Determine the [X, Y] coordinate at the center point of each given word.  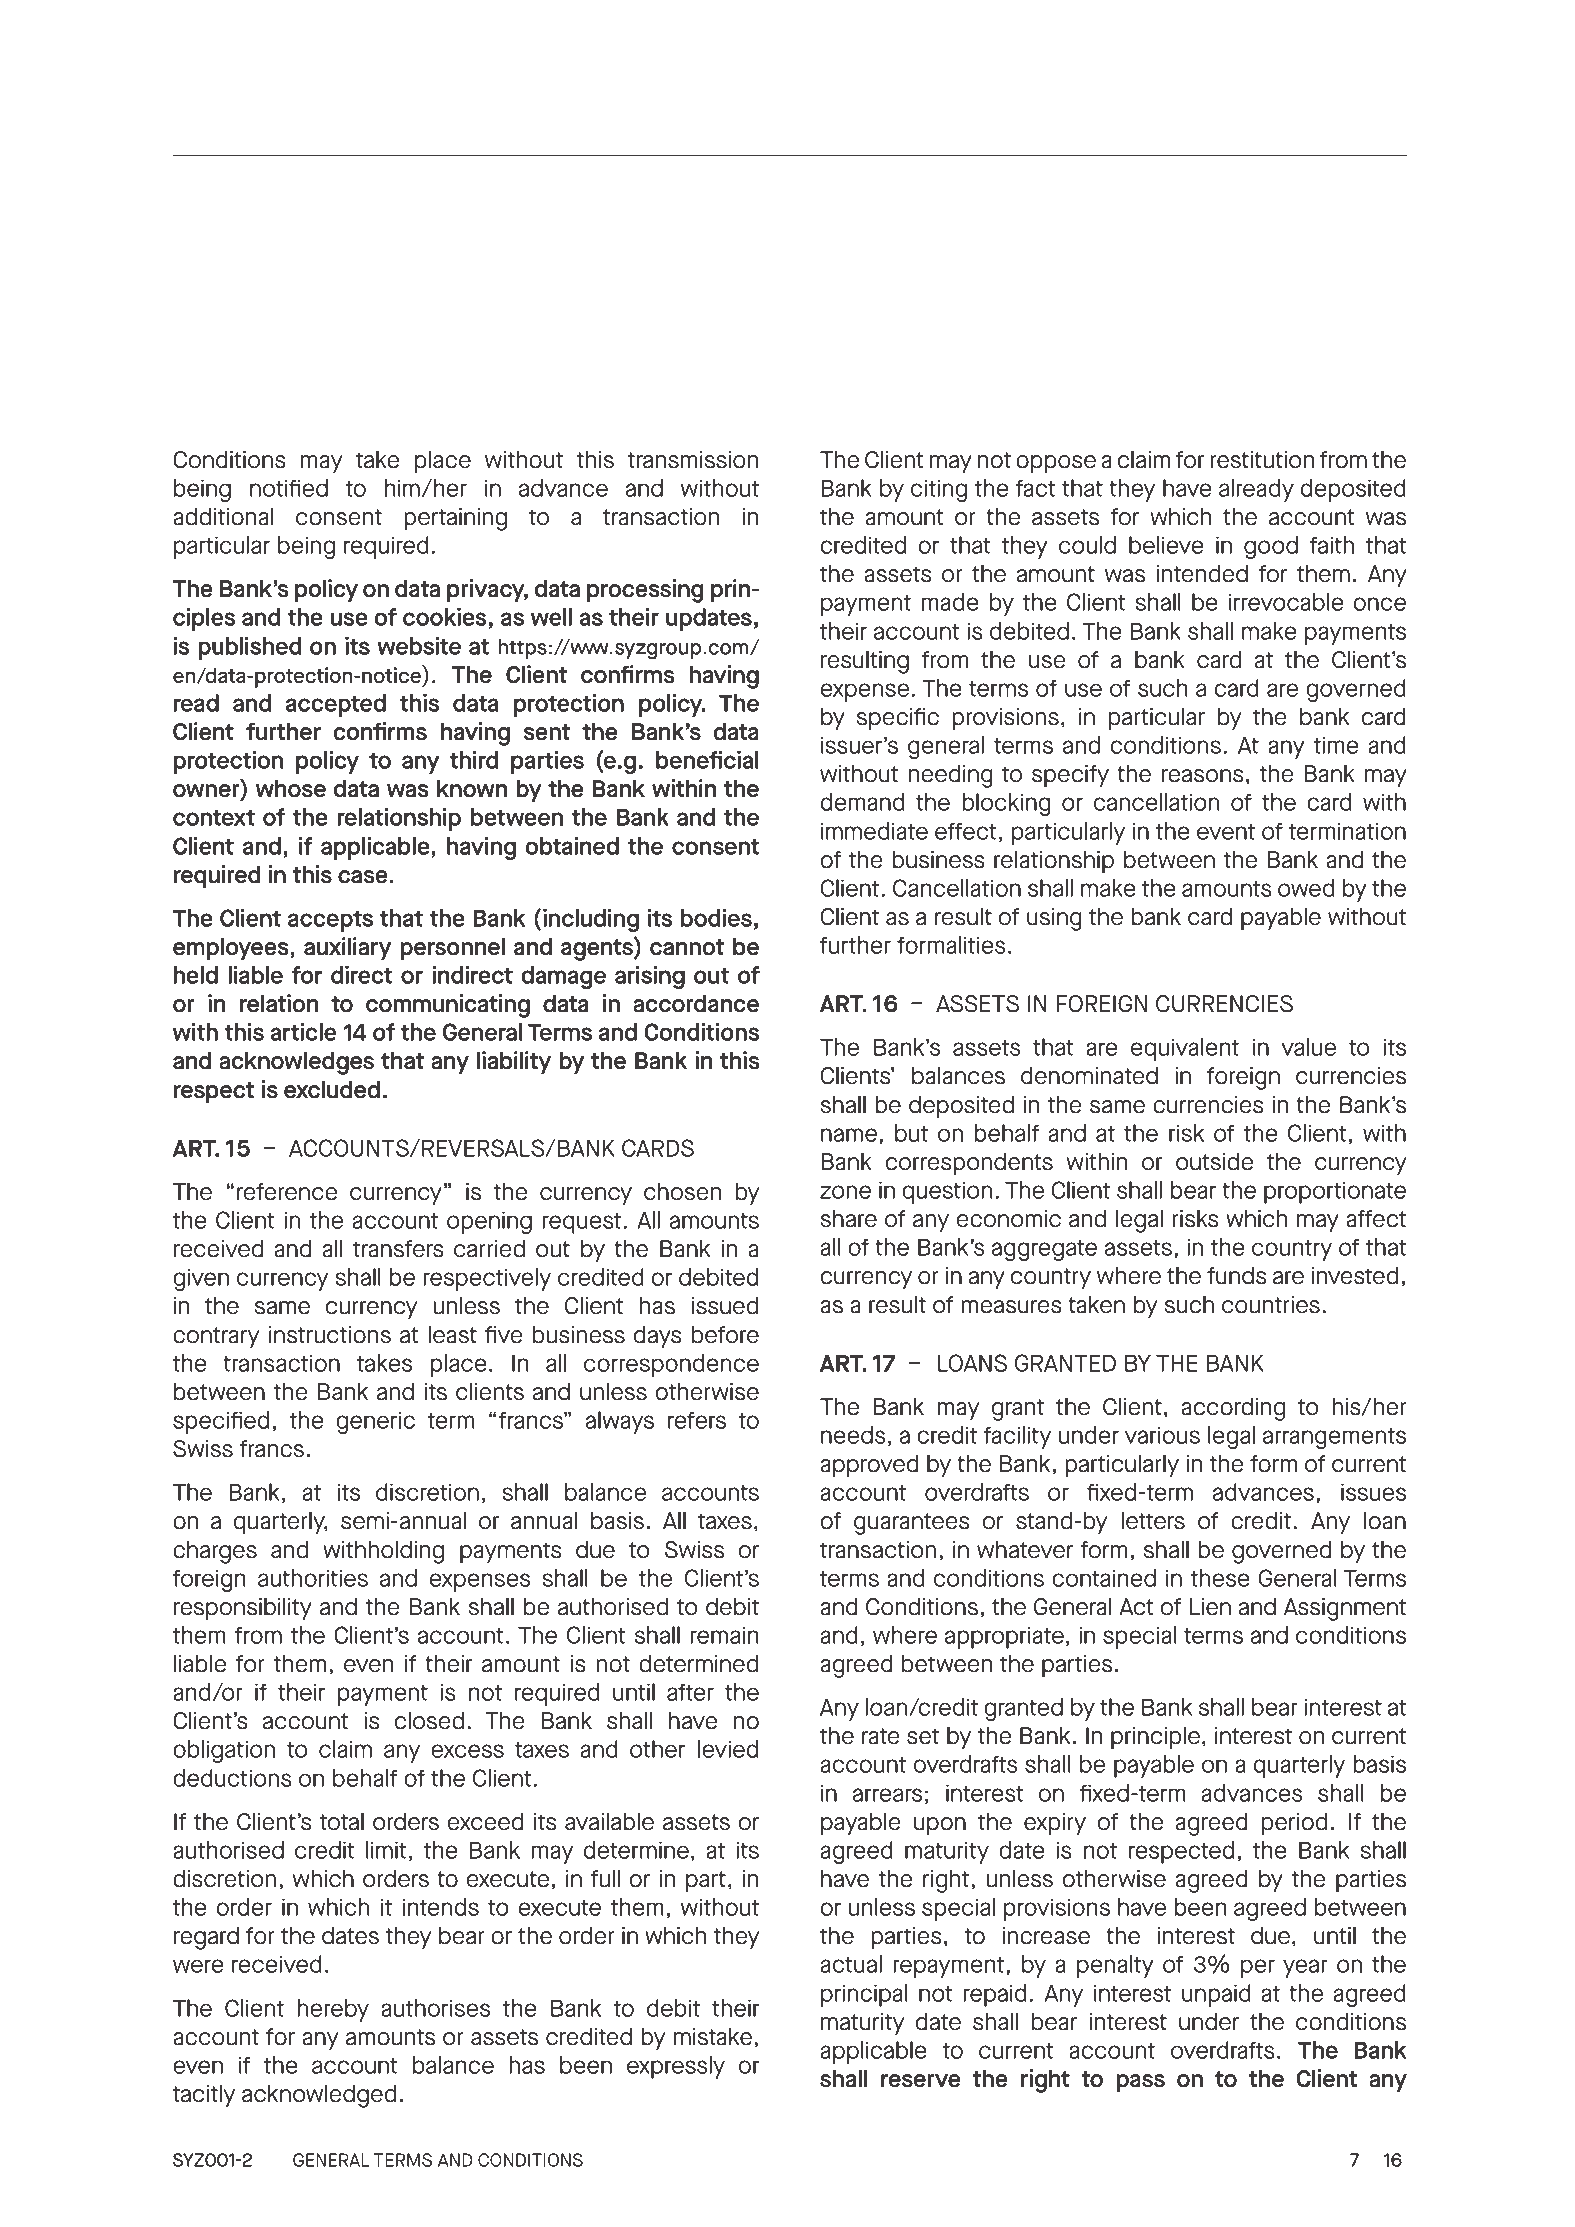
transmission [693, 460]
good [1271, 547]
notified [289, 488]
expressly [676, 2067]
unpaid [1216, 1995]
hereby [333, 2010]
